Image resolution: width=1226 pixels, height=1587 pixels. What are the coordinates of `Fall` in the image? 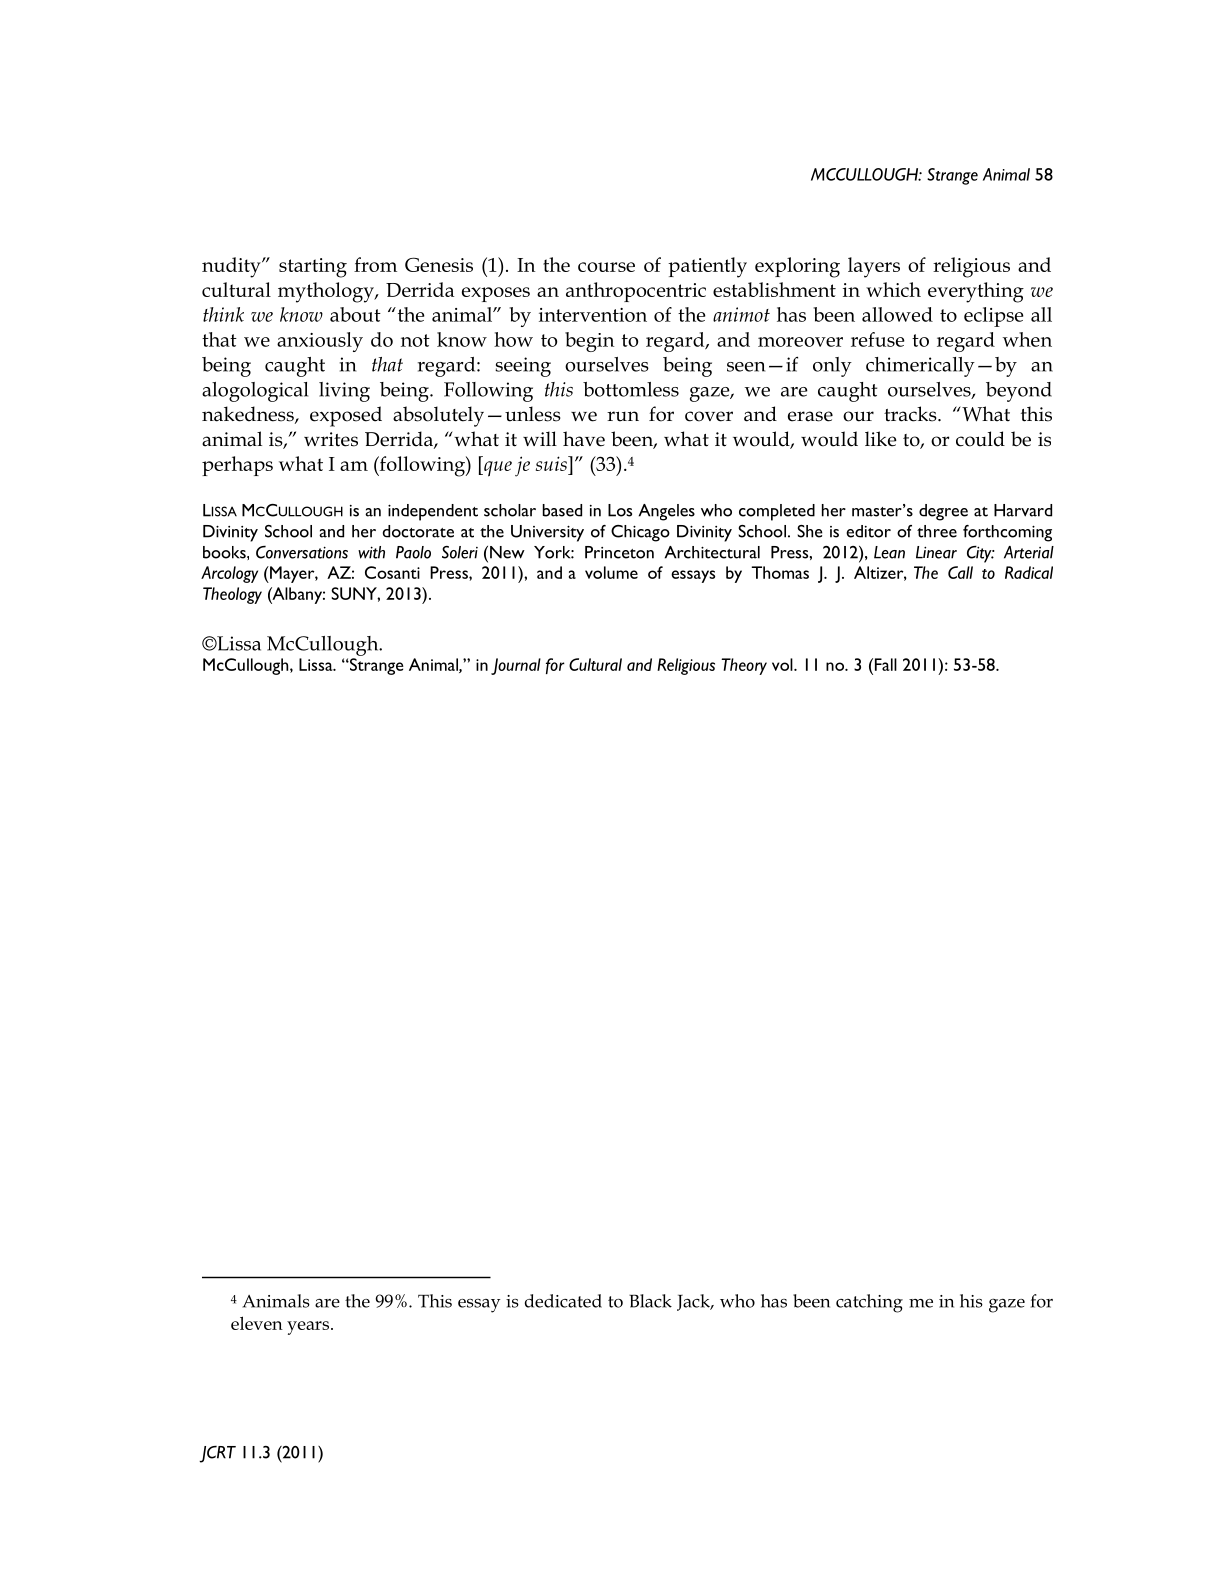 It's located at (884, 664).
